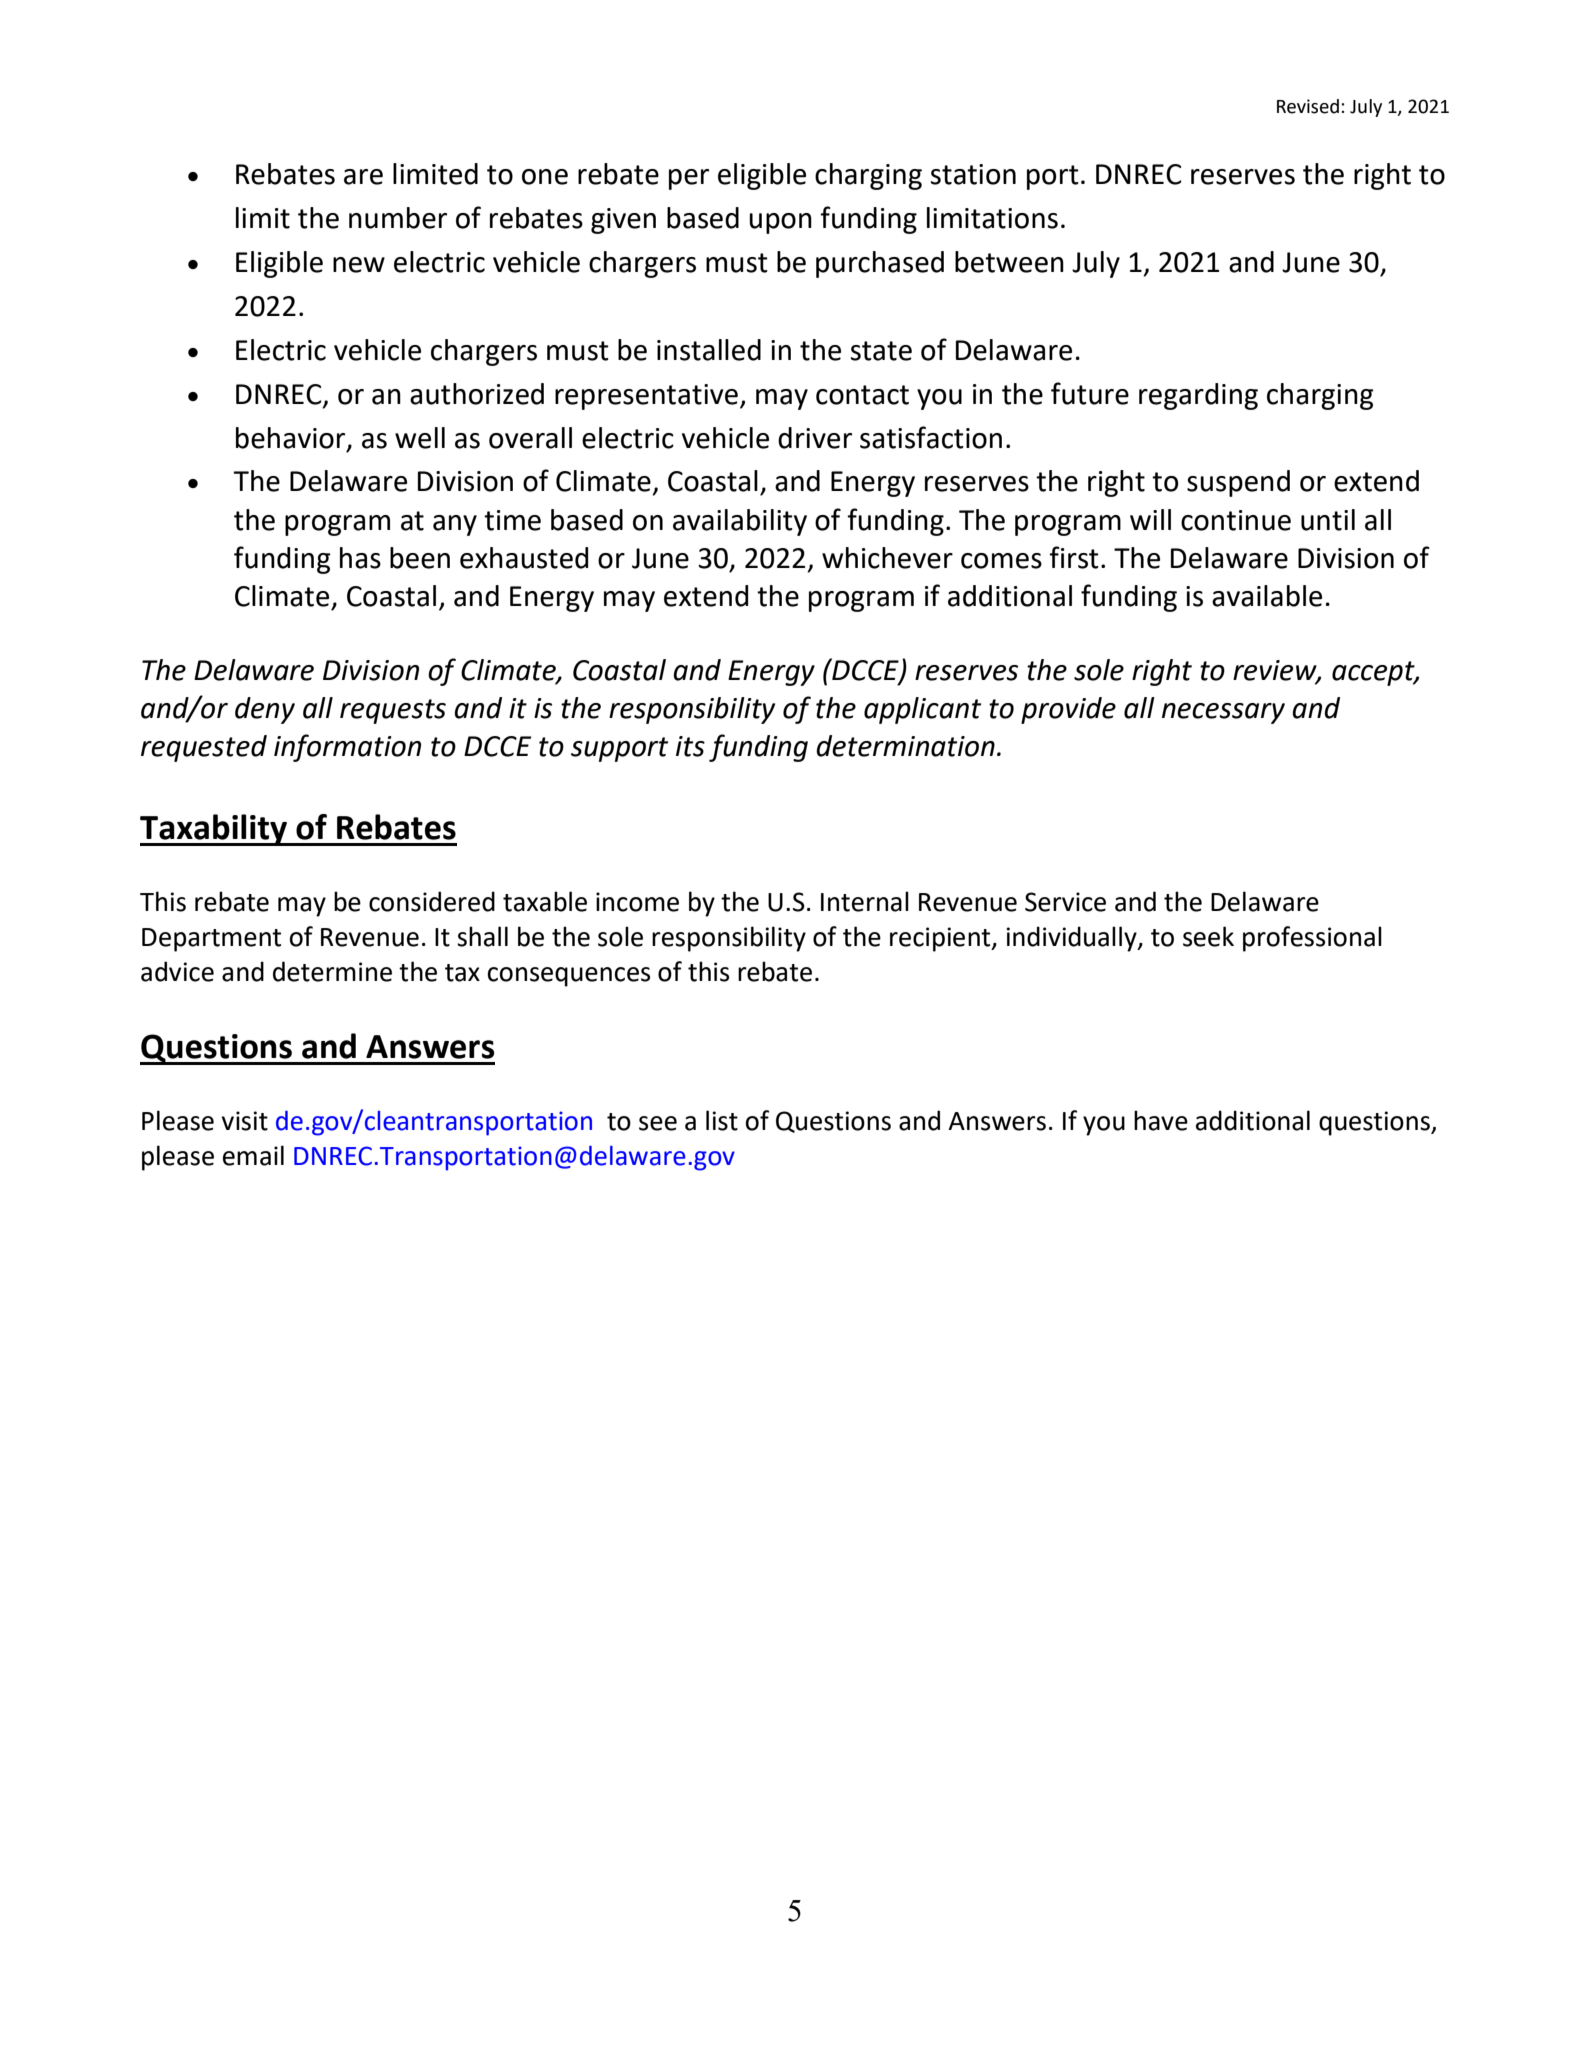 This screenshot has height=2057, width=1590. I want to click on number, so click(398, 218).
